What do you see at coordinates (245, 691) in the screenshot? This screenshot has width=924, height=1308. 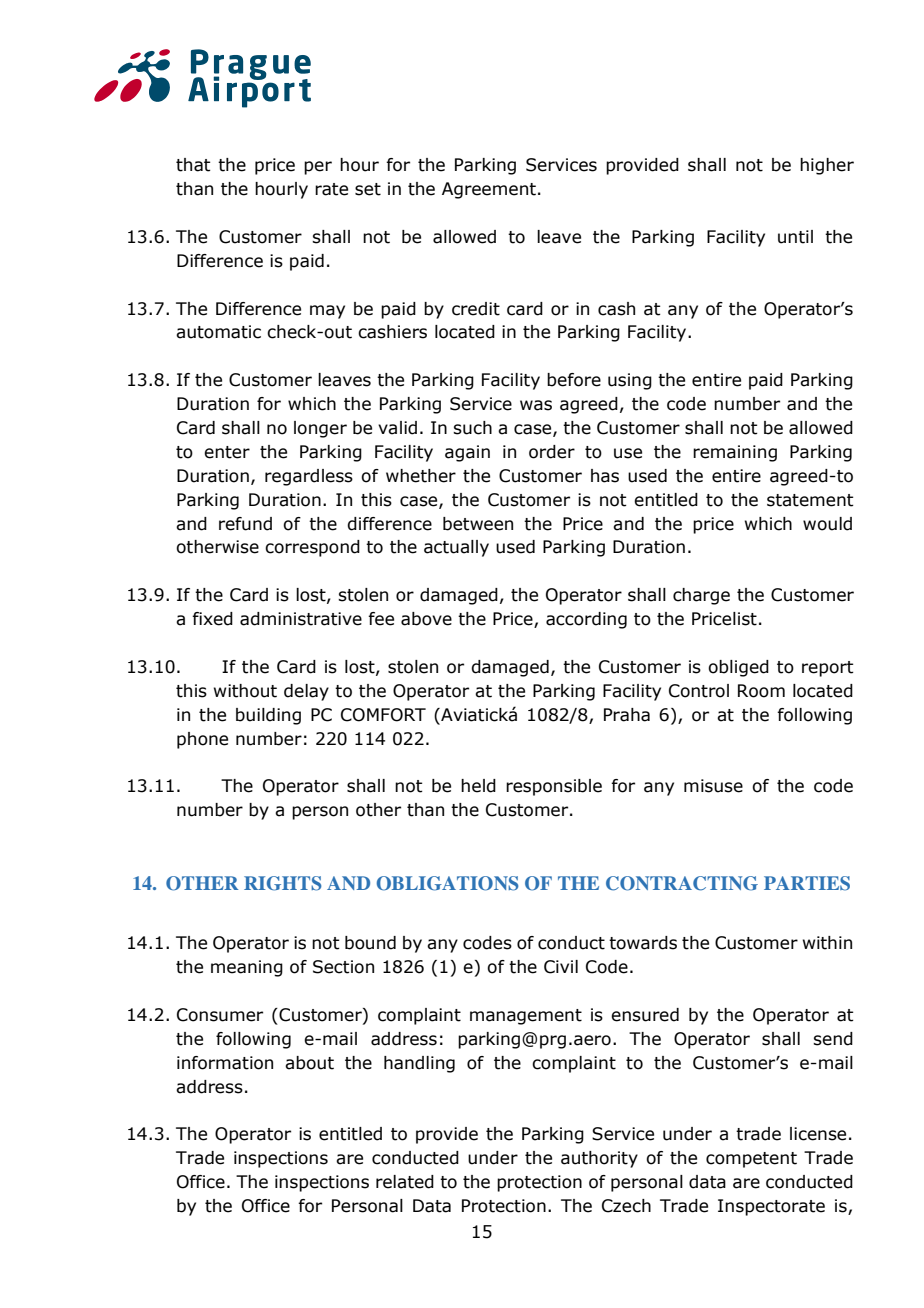 I see `without` at bounding box center [245, 691].
